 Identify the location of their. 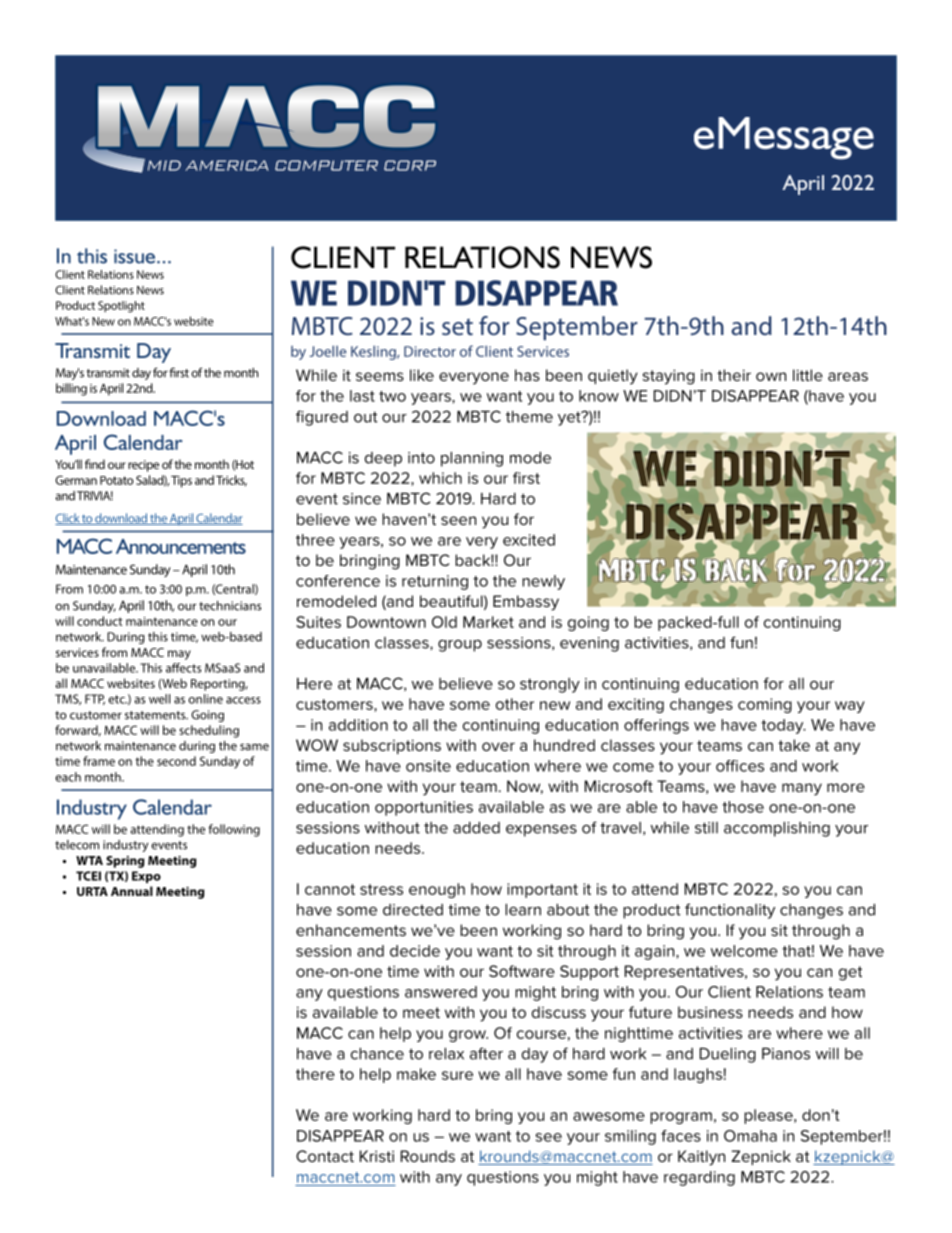
(734, 375).
